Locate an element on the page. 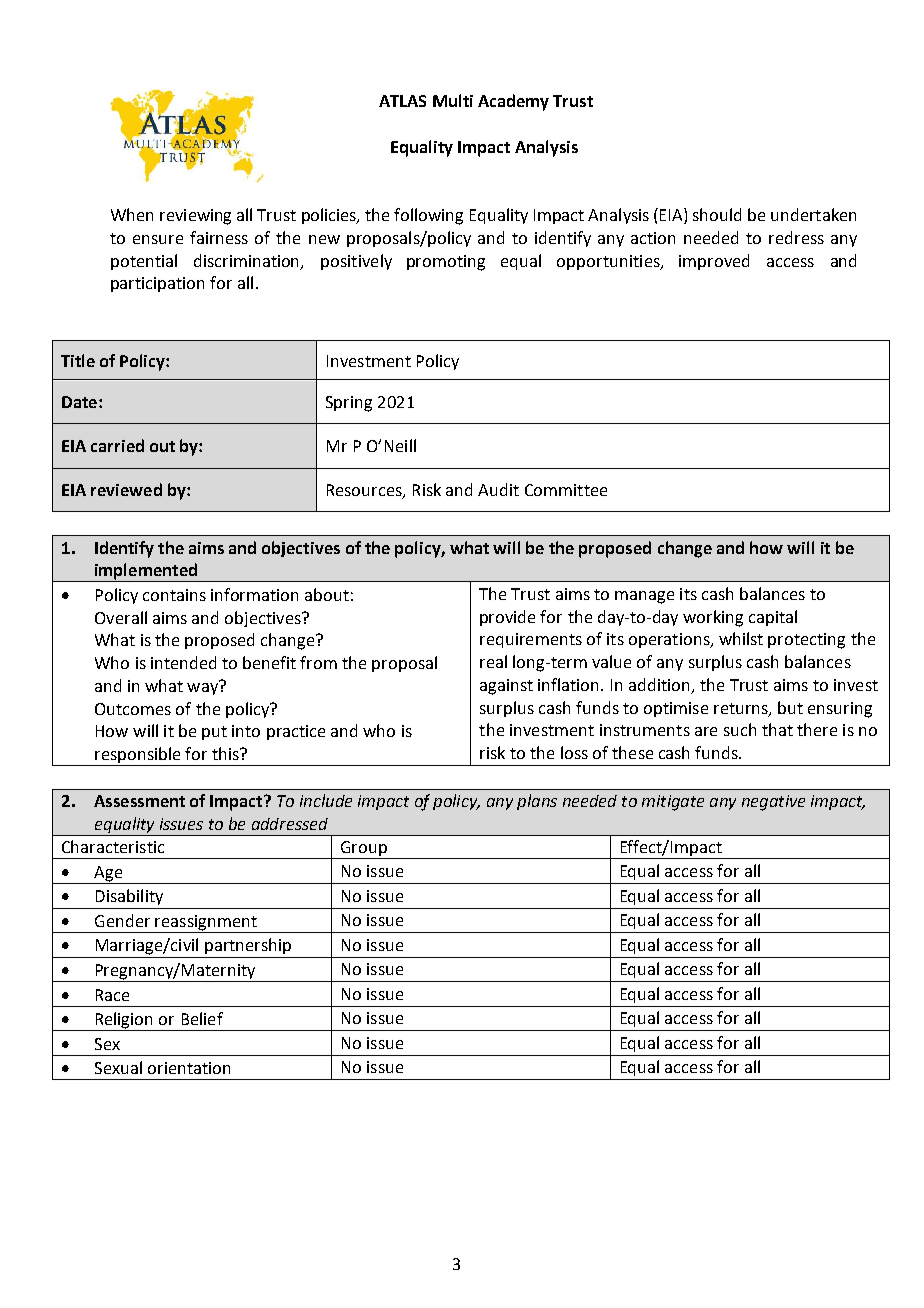  Multi is located at coordinates (453, 100).
